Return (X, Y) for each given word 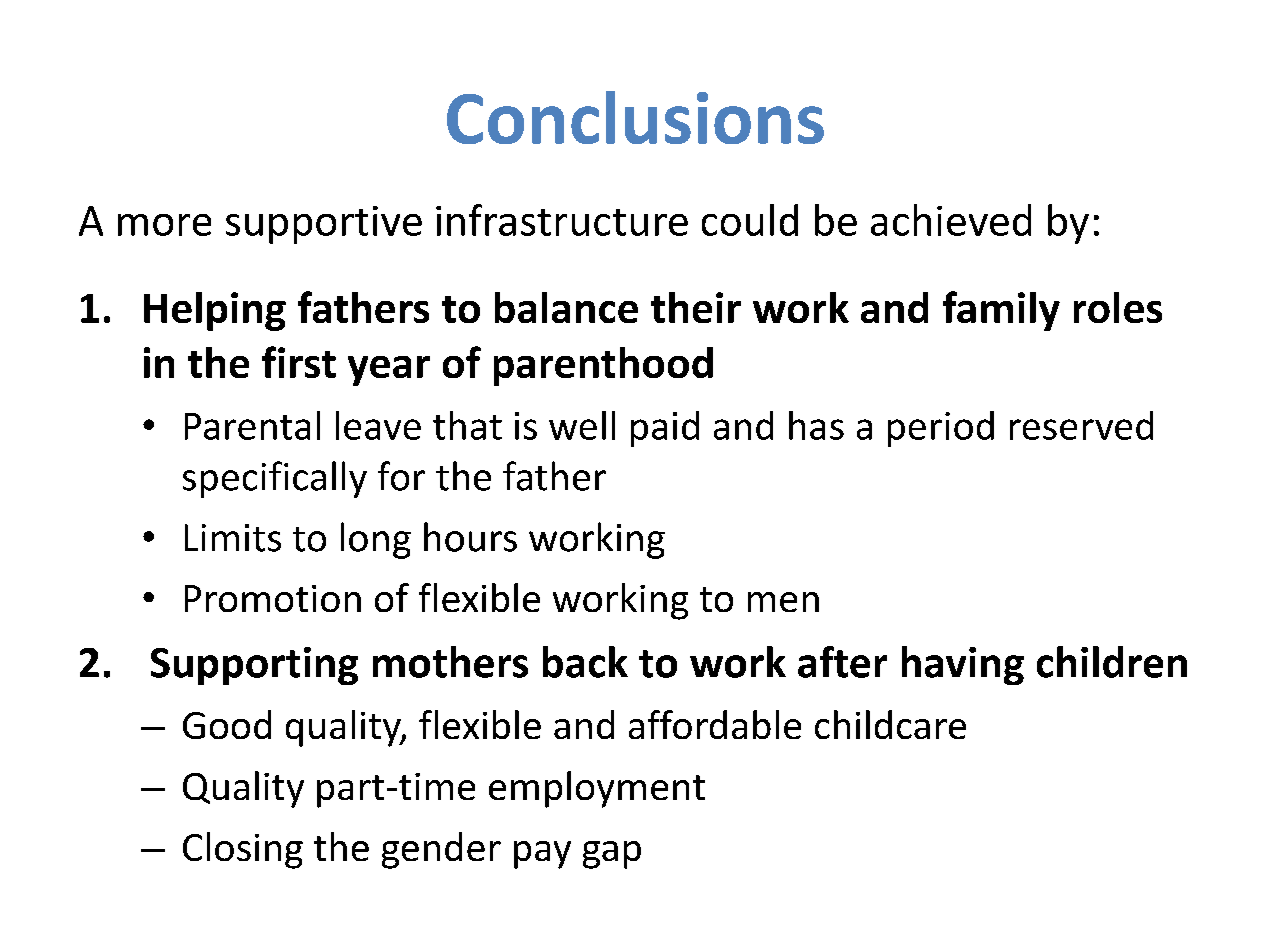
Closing (243, 850)
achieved (951, 220)
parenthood (603, 366)
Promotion (273, 598)
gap (612, 855)
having (963, 665)
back (585, 662)
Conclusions (635, 117)
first (299, 362)
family (1001, 311)
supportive (324, 225)
